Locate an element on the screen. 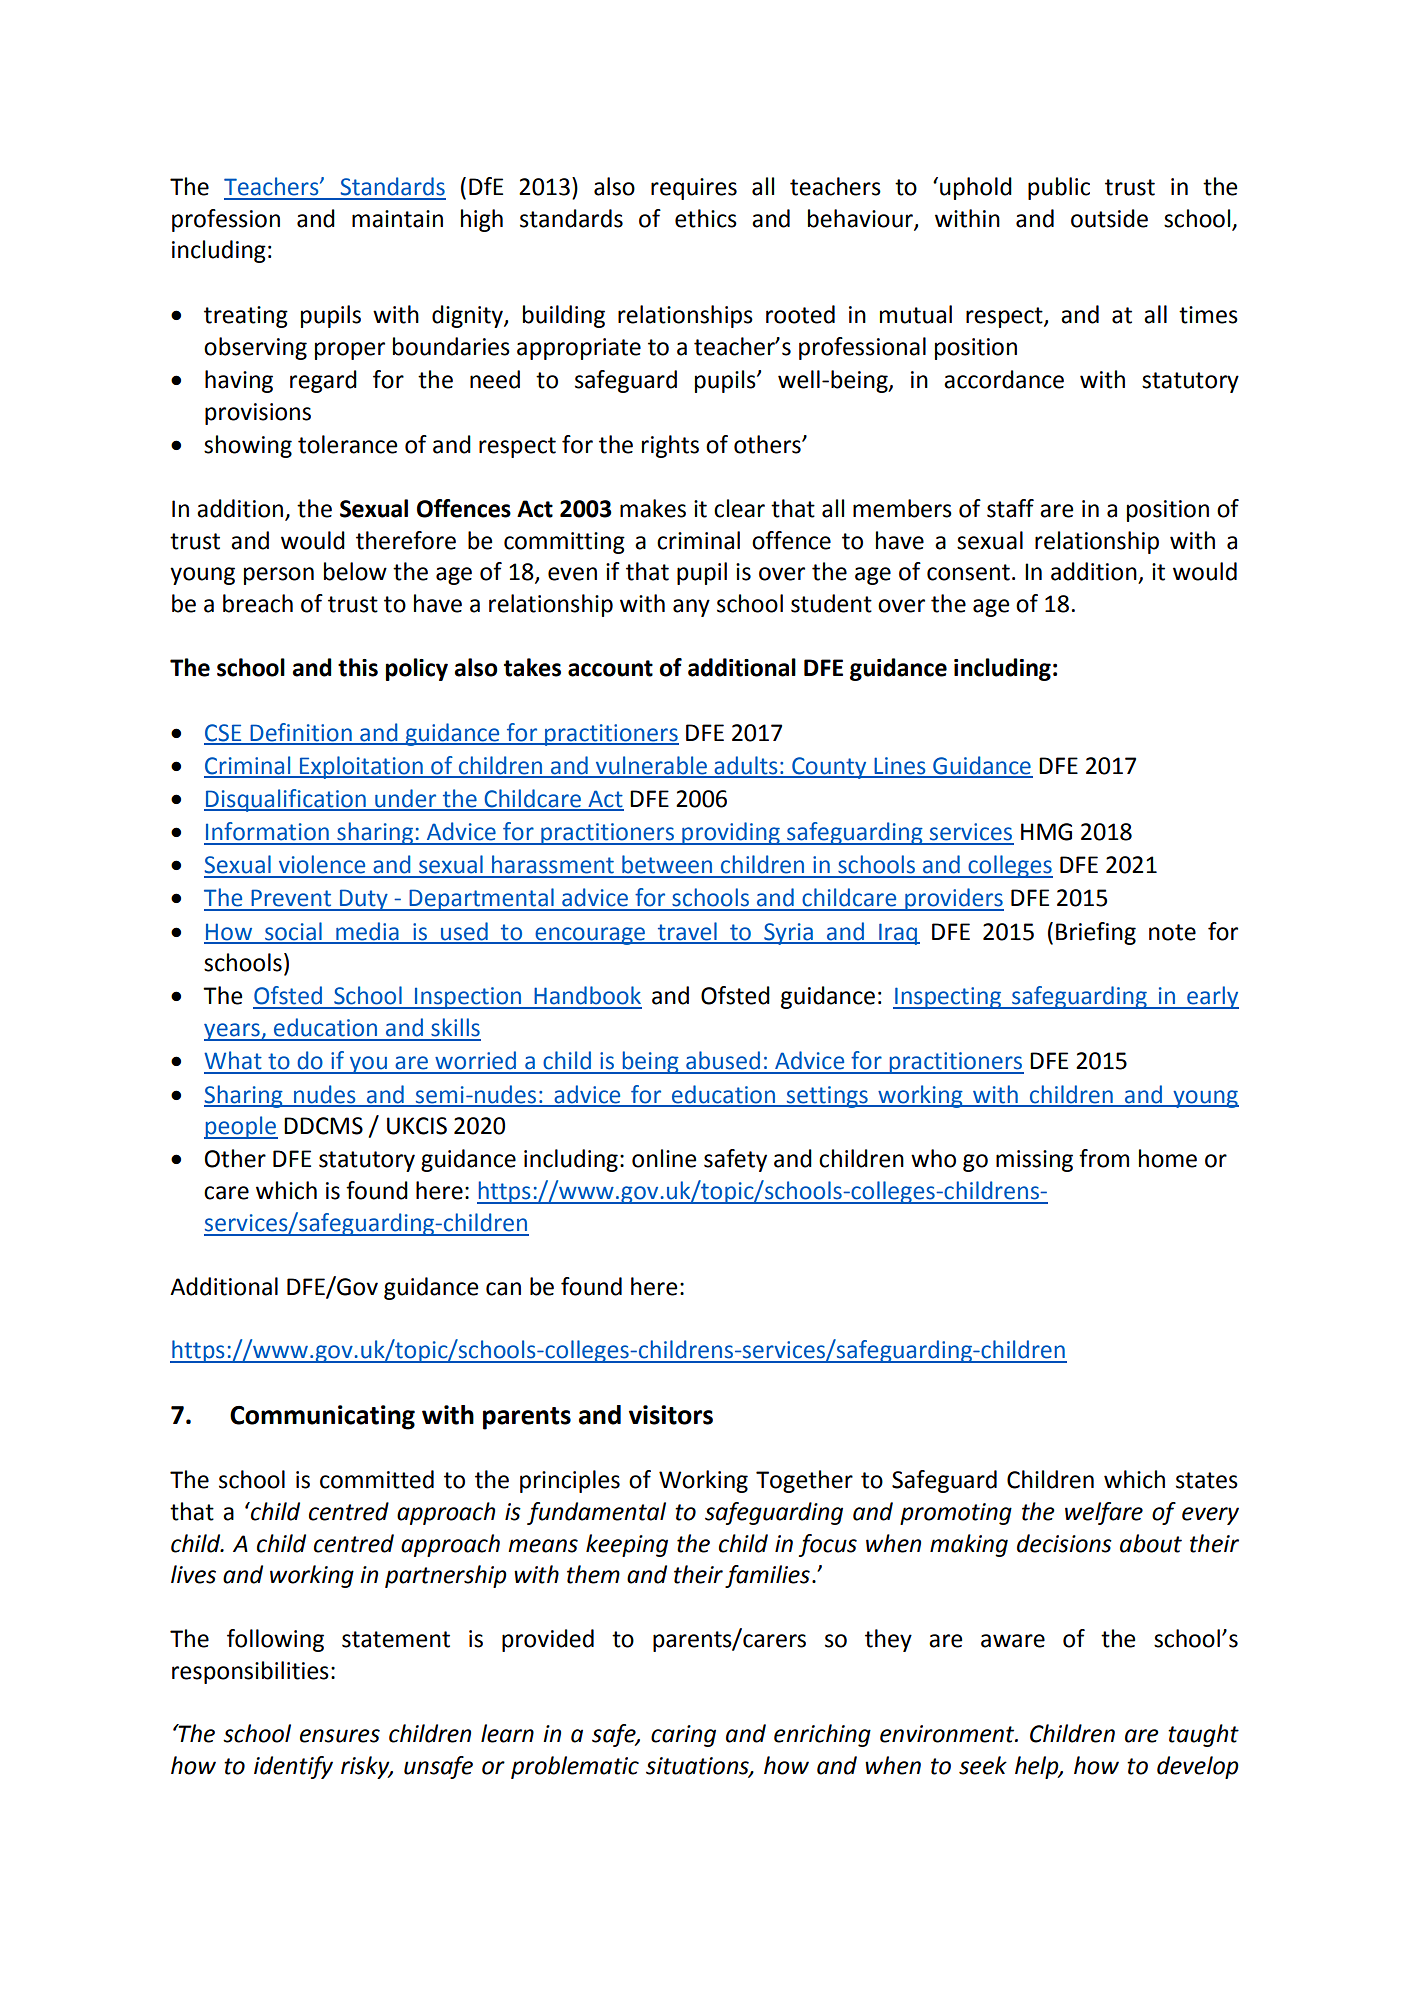 This screenshot has width=1409, height=1992. caring is located at coordinates (683, 1736).
